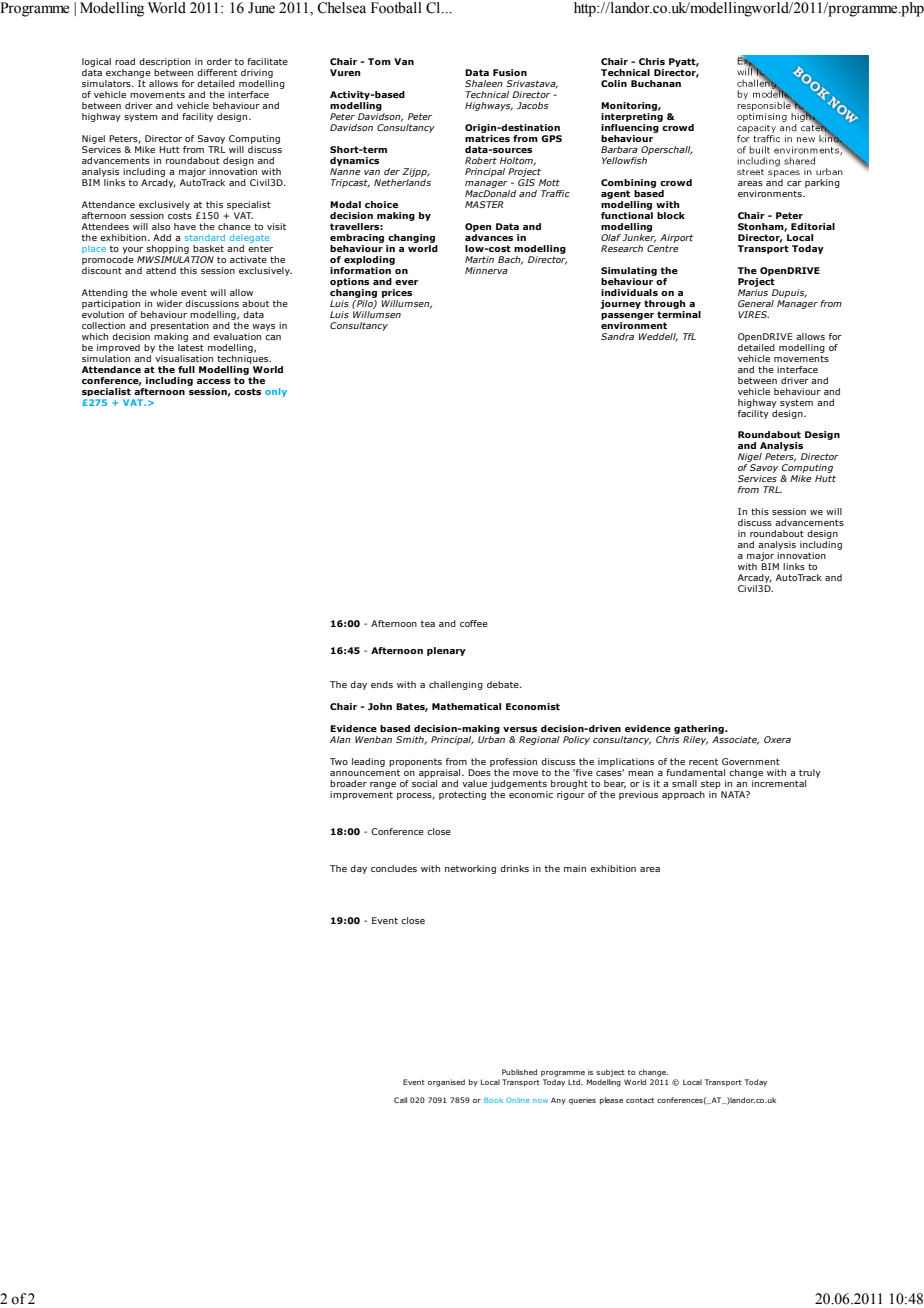 This screenshot has width=924, height=1308. Describe the element at coordinates (446, 1083) in the screenshot. I see `organised` at that location.
